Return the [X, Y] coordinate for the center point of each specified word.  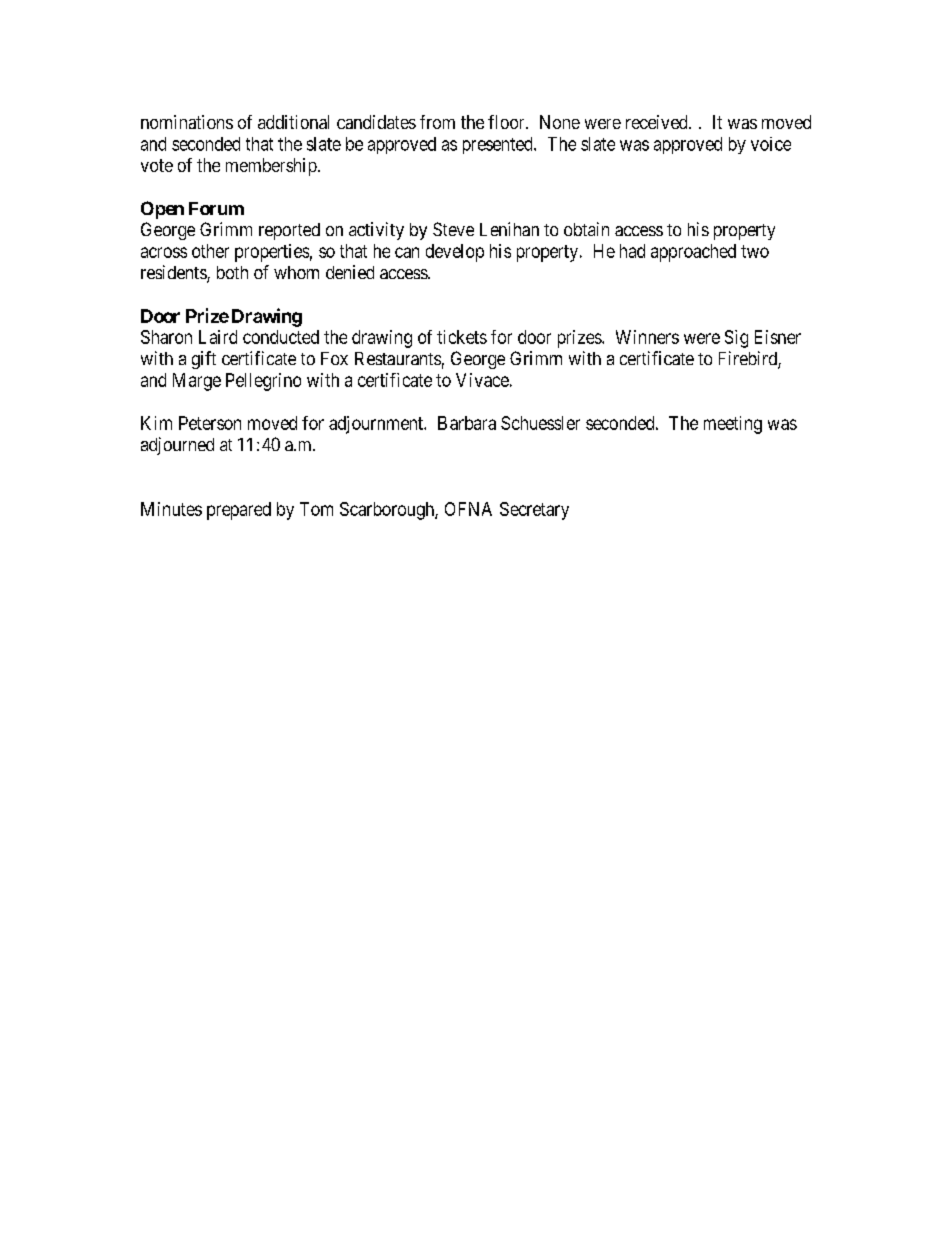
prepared [239, 511]
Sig [736, 339]
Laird [218, 337]
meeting [733, 425]
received [658, 122]
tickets [462, 337]
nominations [187, 122]
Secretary [534, 511]
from [437, 122]
